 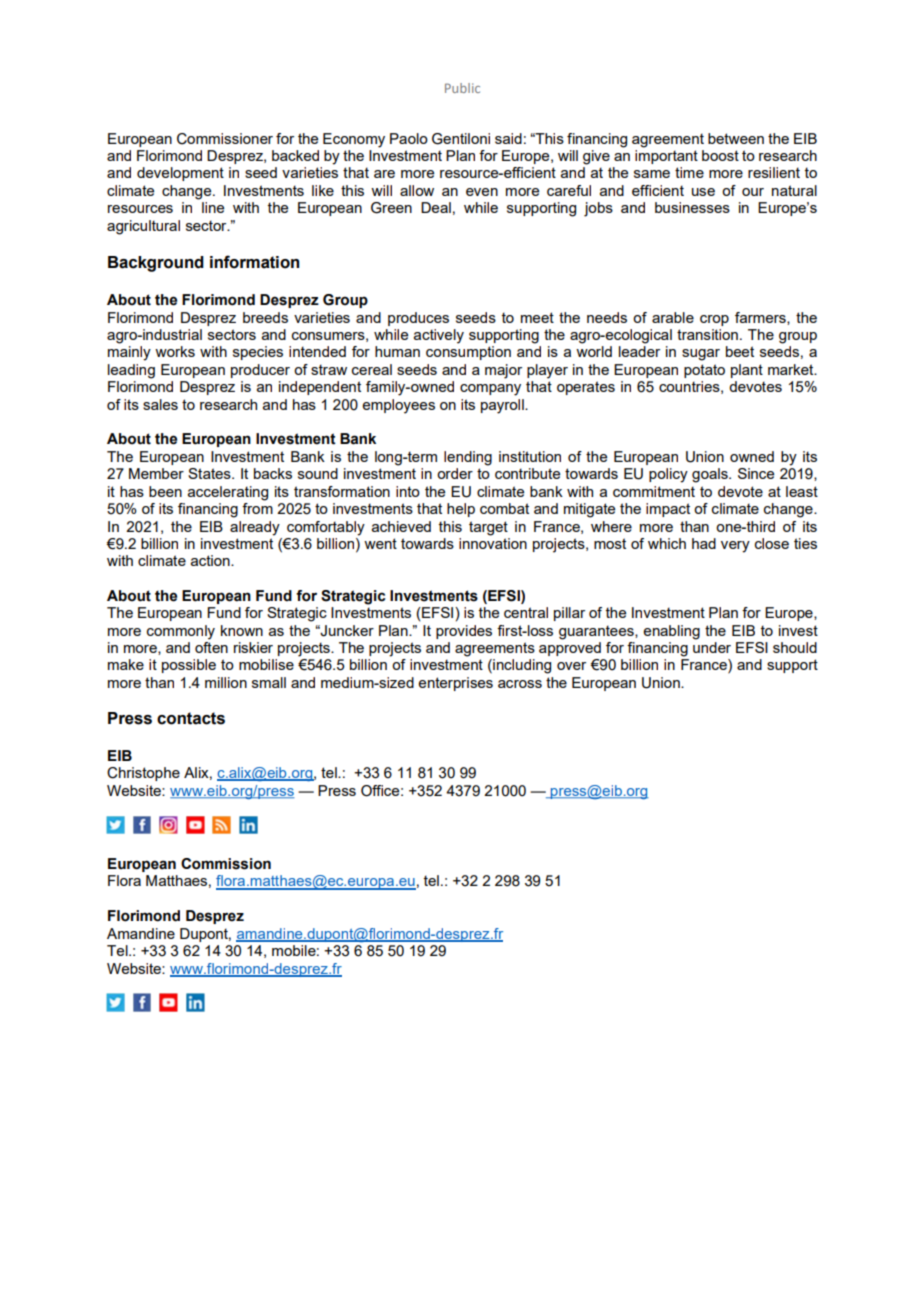 What do you see at coordinates (736, 138) in the screenshot?
I see `between` at bounding box center [736, 138].
